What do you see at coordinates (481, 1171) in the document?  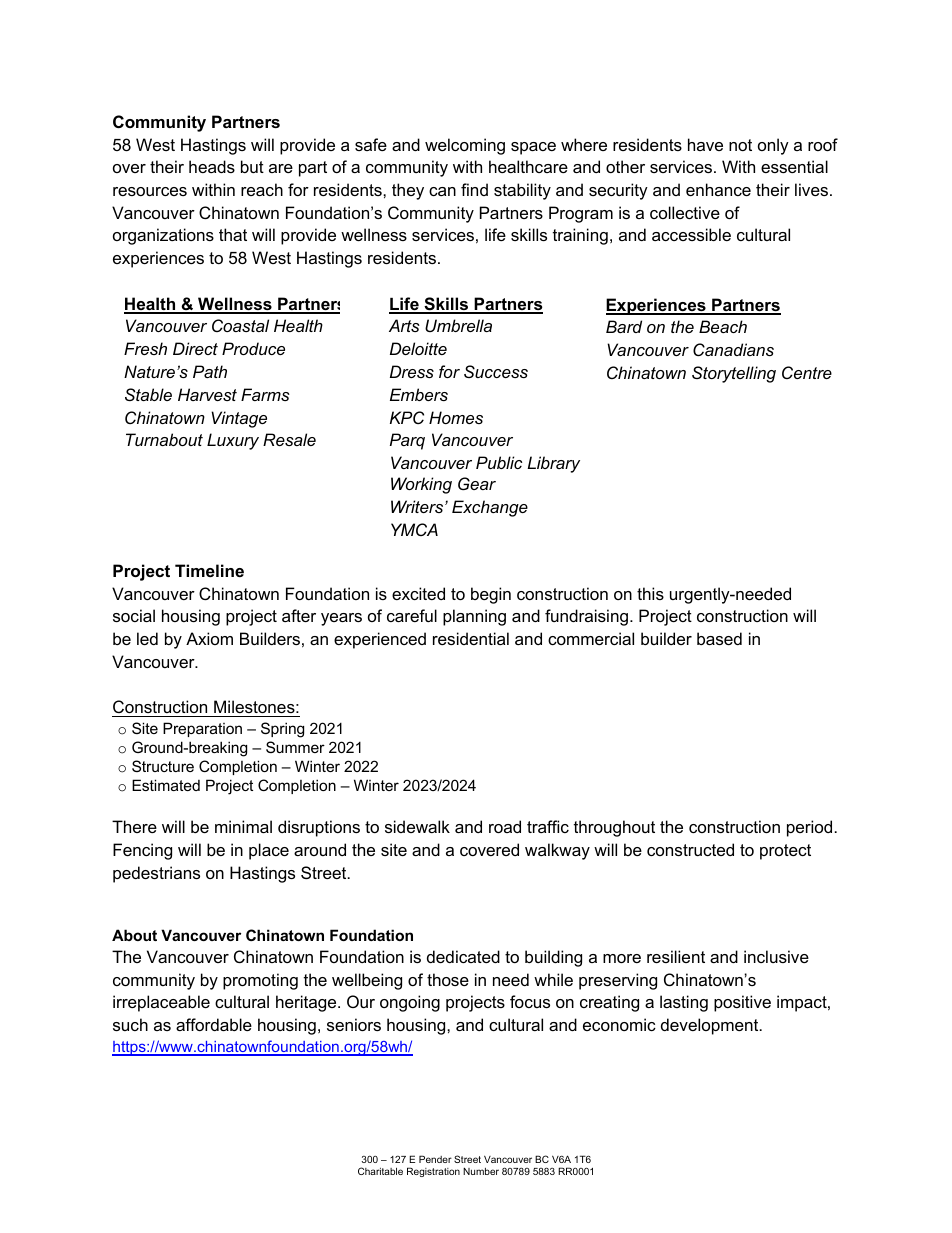 I see `Number` at bounding box center [481, 1171].
